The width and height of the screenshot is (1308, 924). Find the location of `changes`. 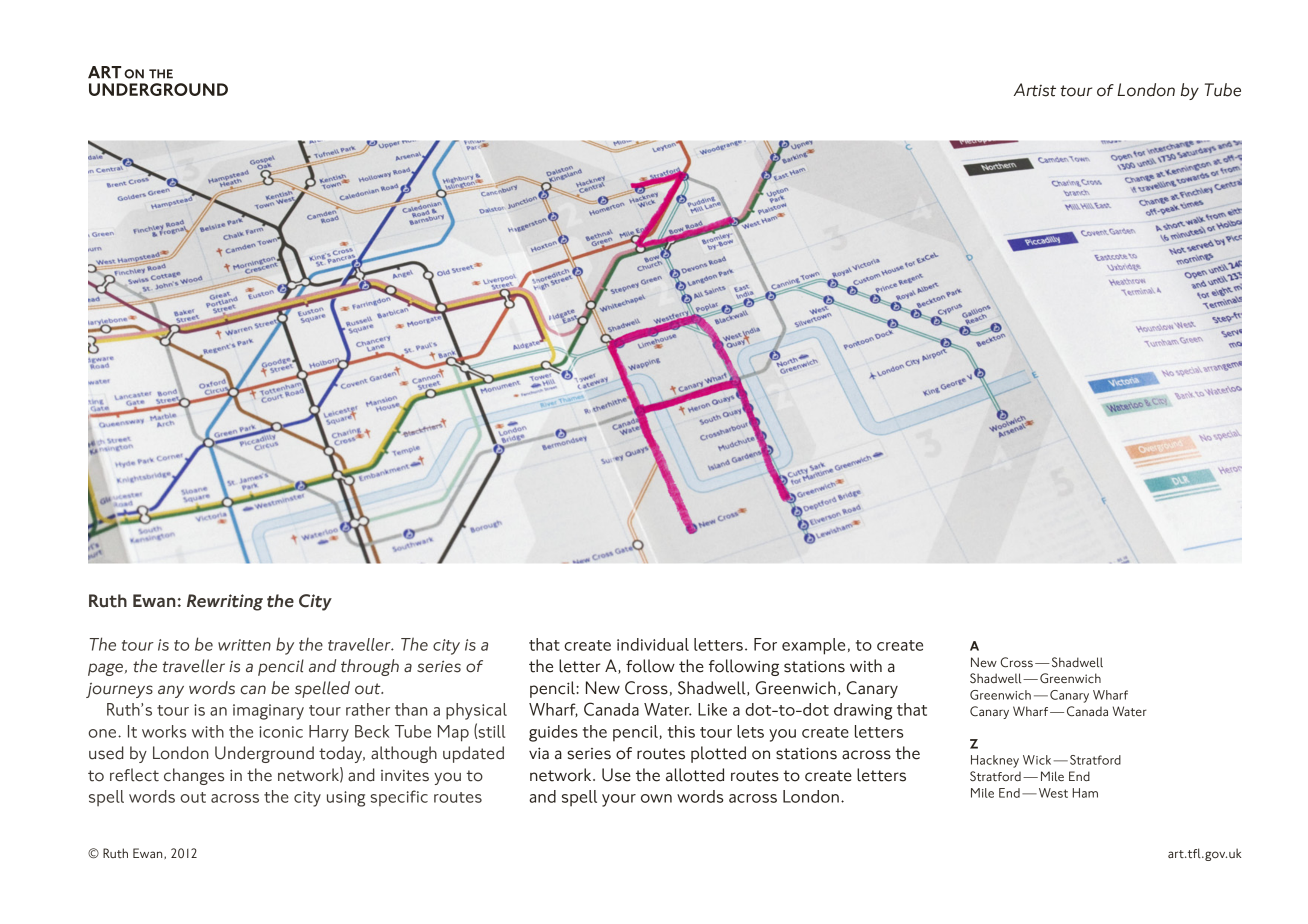

changes is located at coordinates (194, 776).
